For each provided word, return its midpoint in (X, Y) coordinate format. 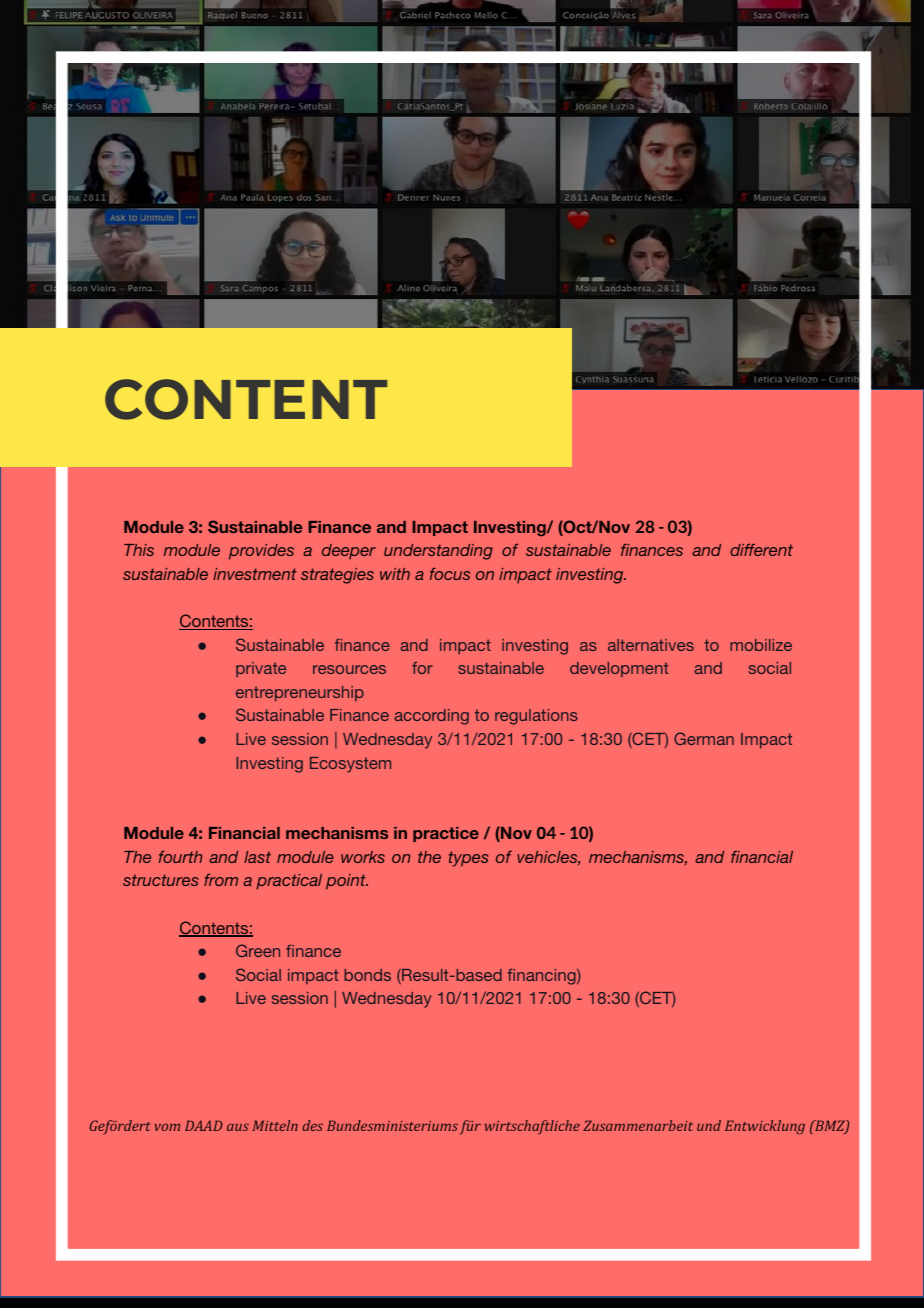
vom (167, 1127)
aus (238, 1127)
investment (255, 574)
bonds (367, 975)
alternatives (651, 645)
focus (450, 573)
